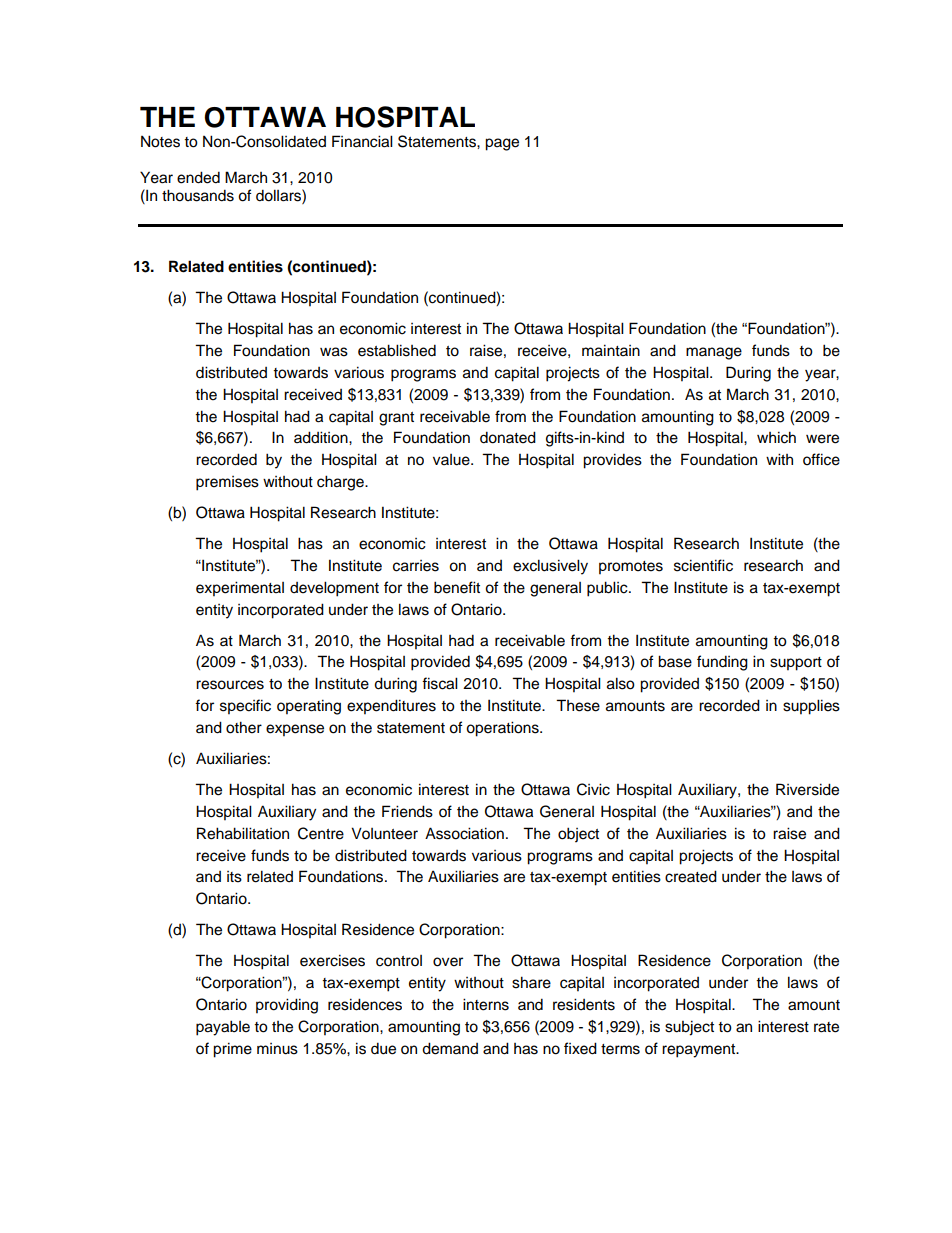  Describe the element at coordinates (486, 1004) in the image. I see `interns` at that location.
